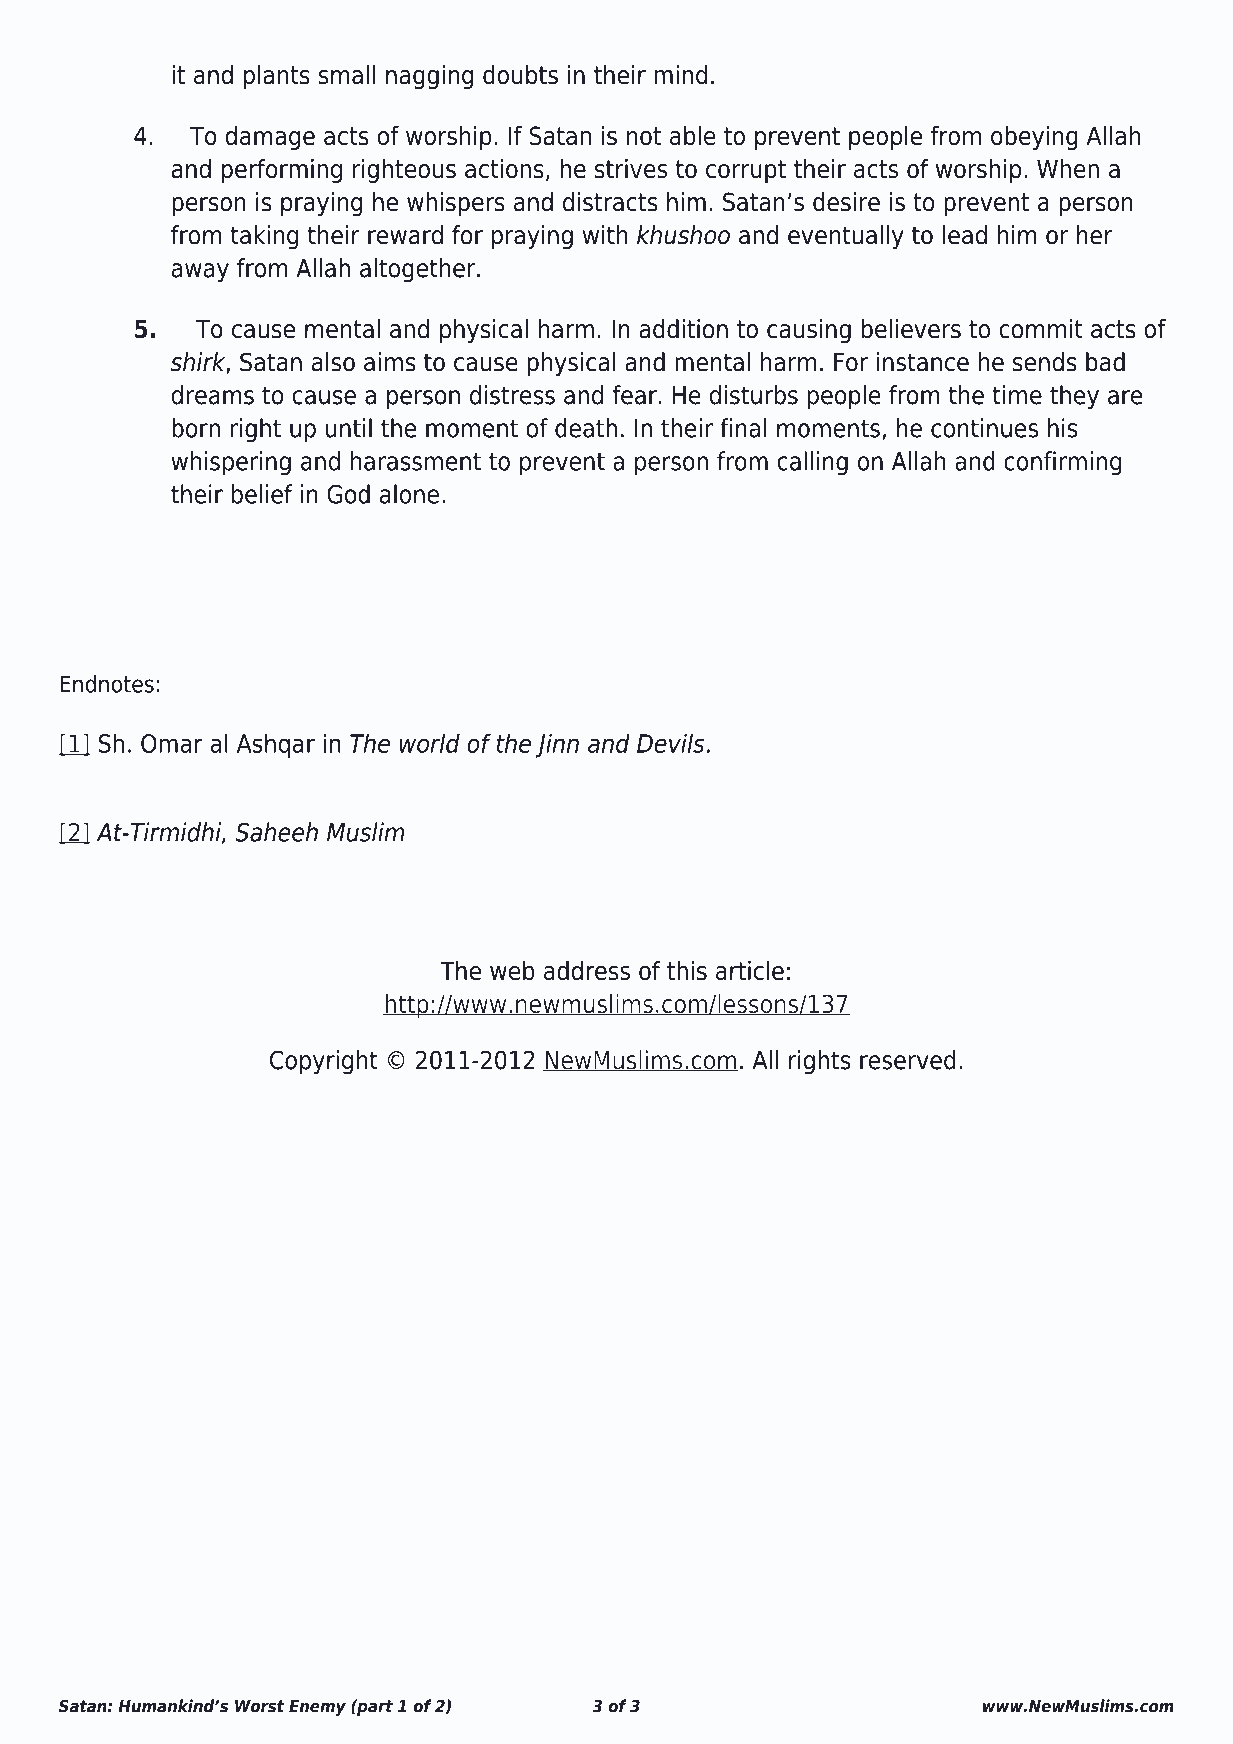 The width and height of the document is (1233, 1744). Describe the element at coordinates (107, 684) in the document. I see `Endnotes` at that location.
